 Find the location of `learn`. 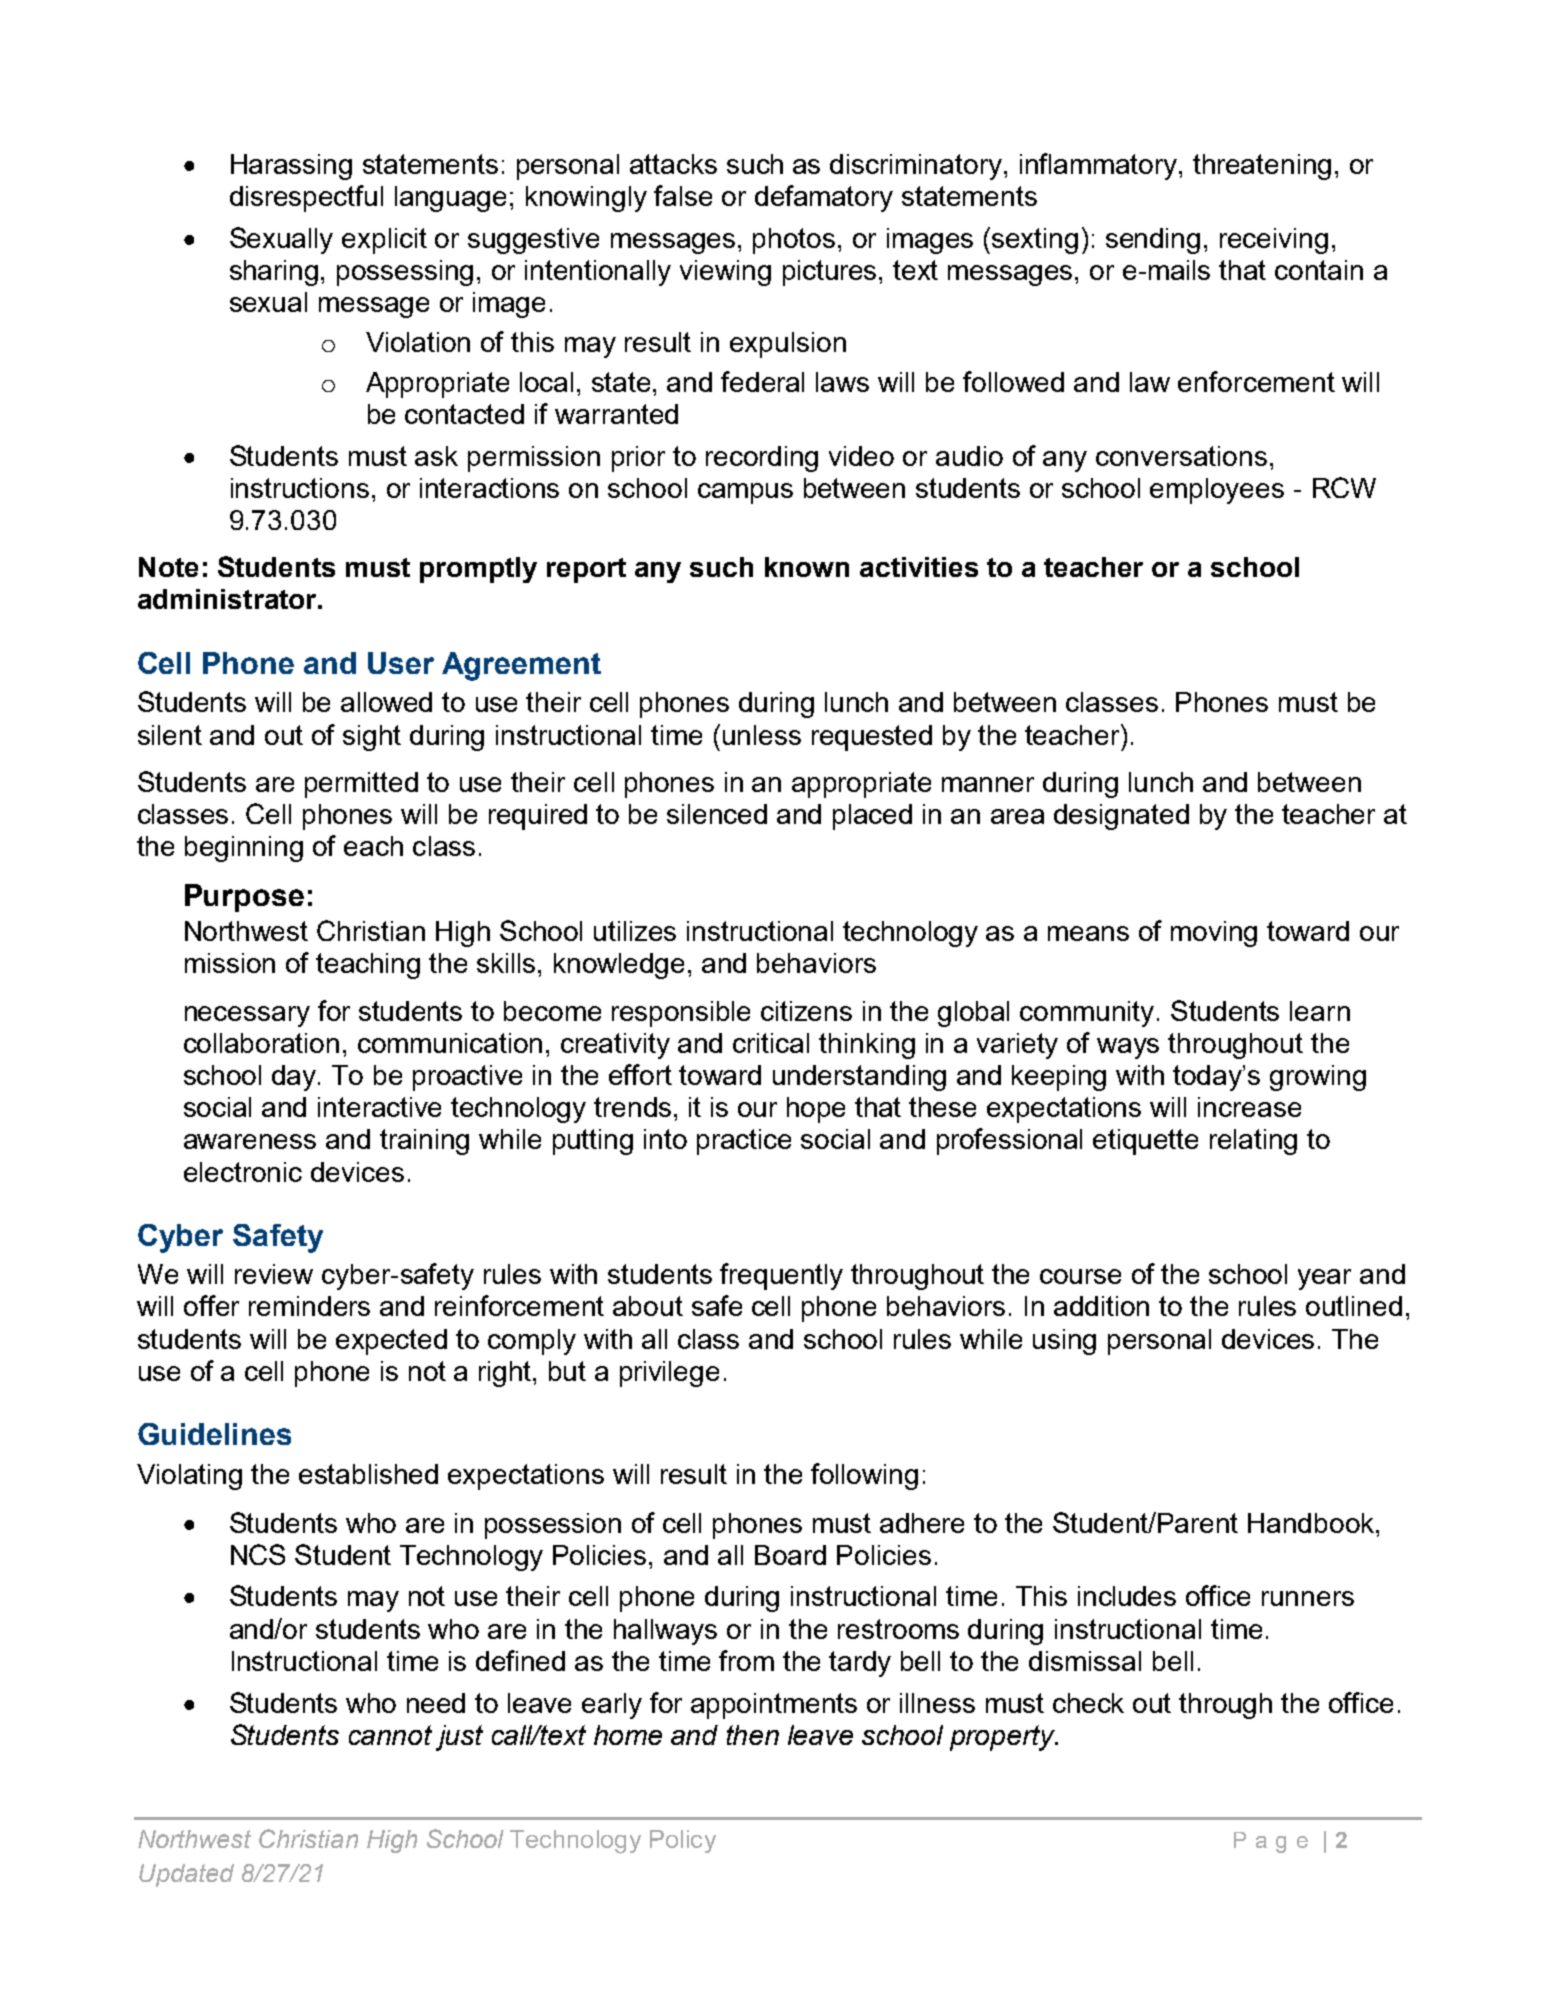

learn is located at coordinates (1320, 1011).
